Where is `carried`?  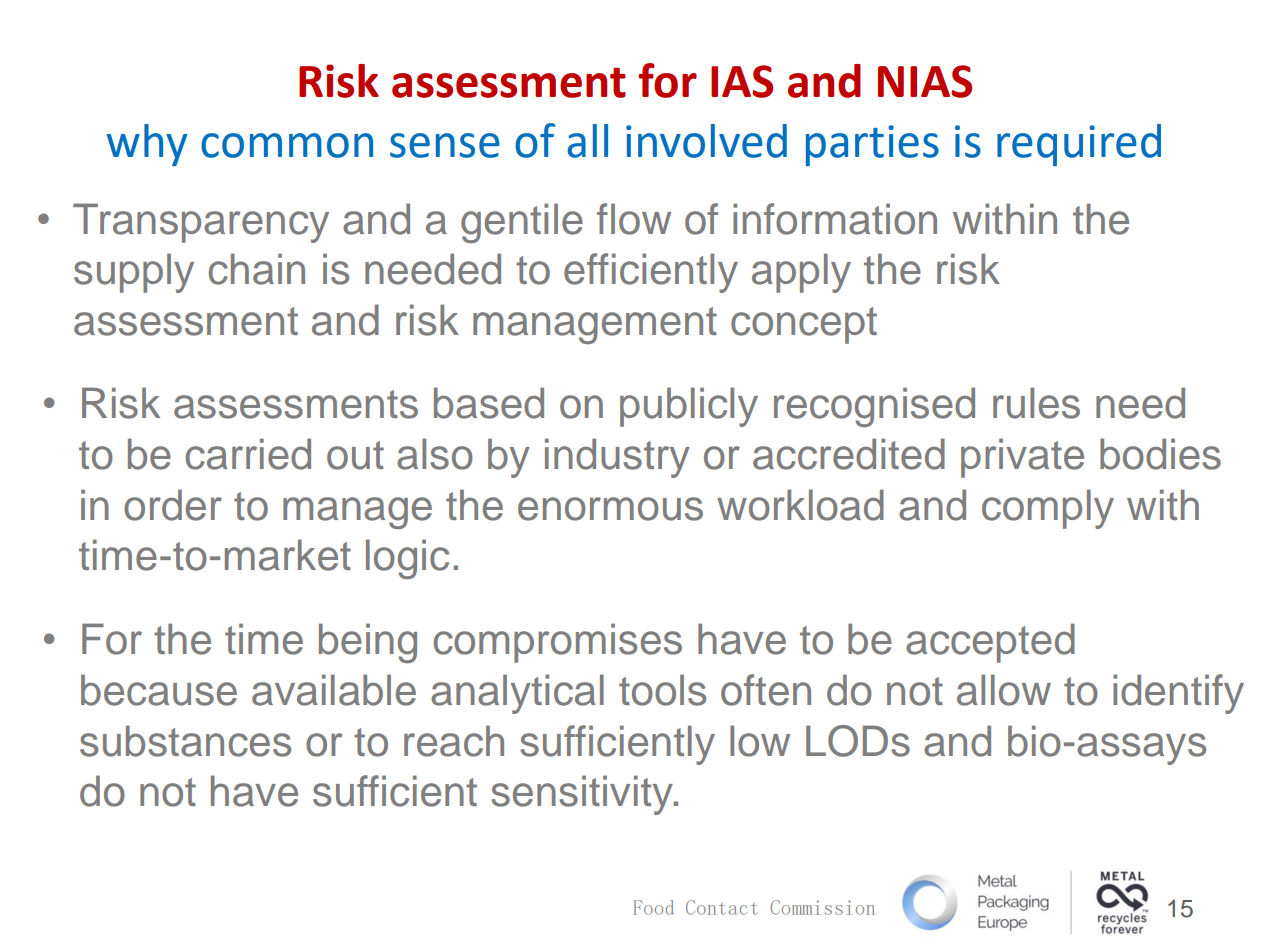 carried is located at coordinates (248, 454).
